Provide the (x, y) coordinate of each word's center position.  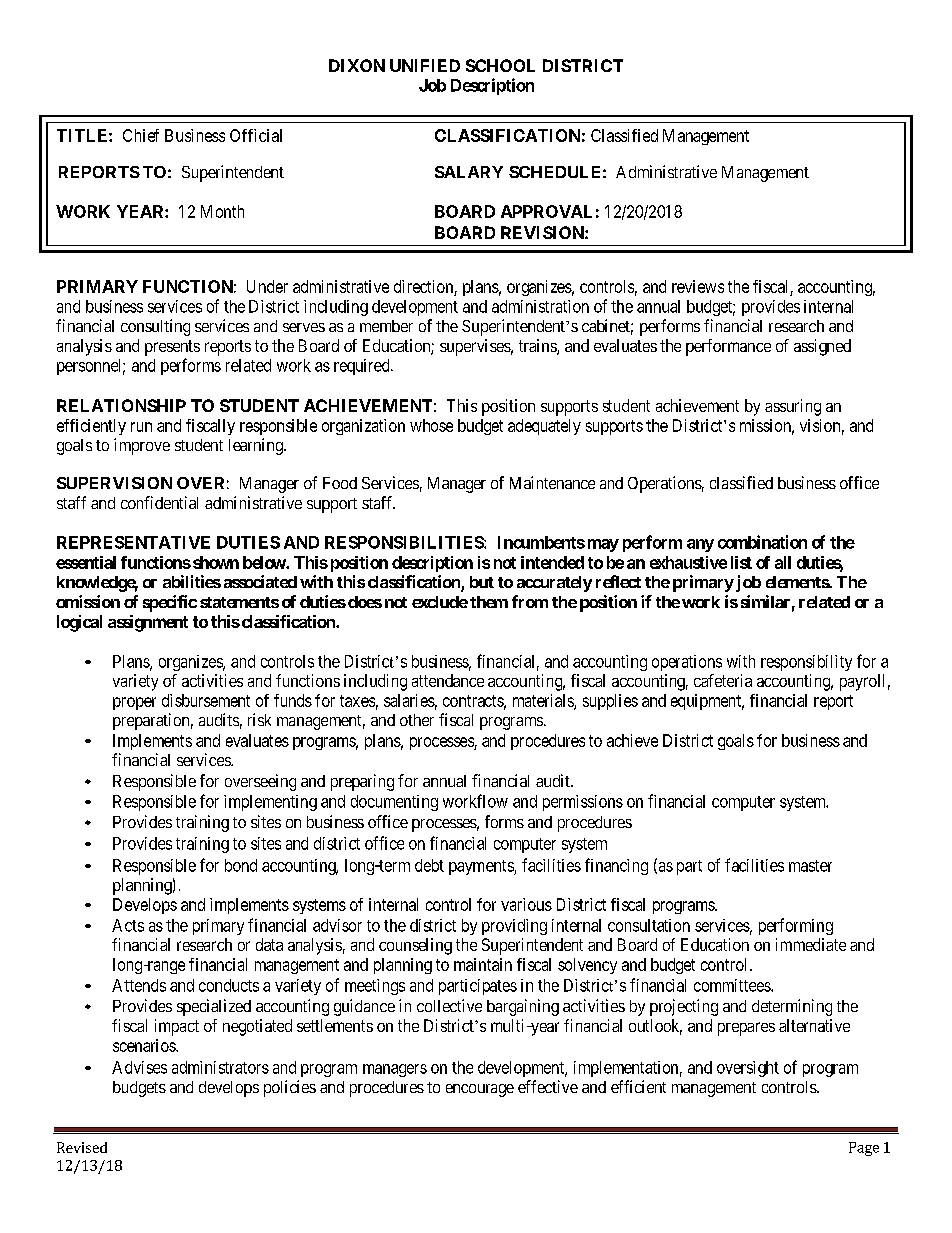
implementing (270, 803)
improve (142, 446)
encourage (480, 1090)
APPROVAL (546, 211)
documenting (394, 803)
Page (864, 1149)
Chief (141, 135)
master (810, 866)
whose (431, 425)
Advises (139, 1067)
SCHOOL (500, 65)
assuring (793, 407)
